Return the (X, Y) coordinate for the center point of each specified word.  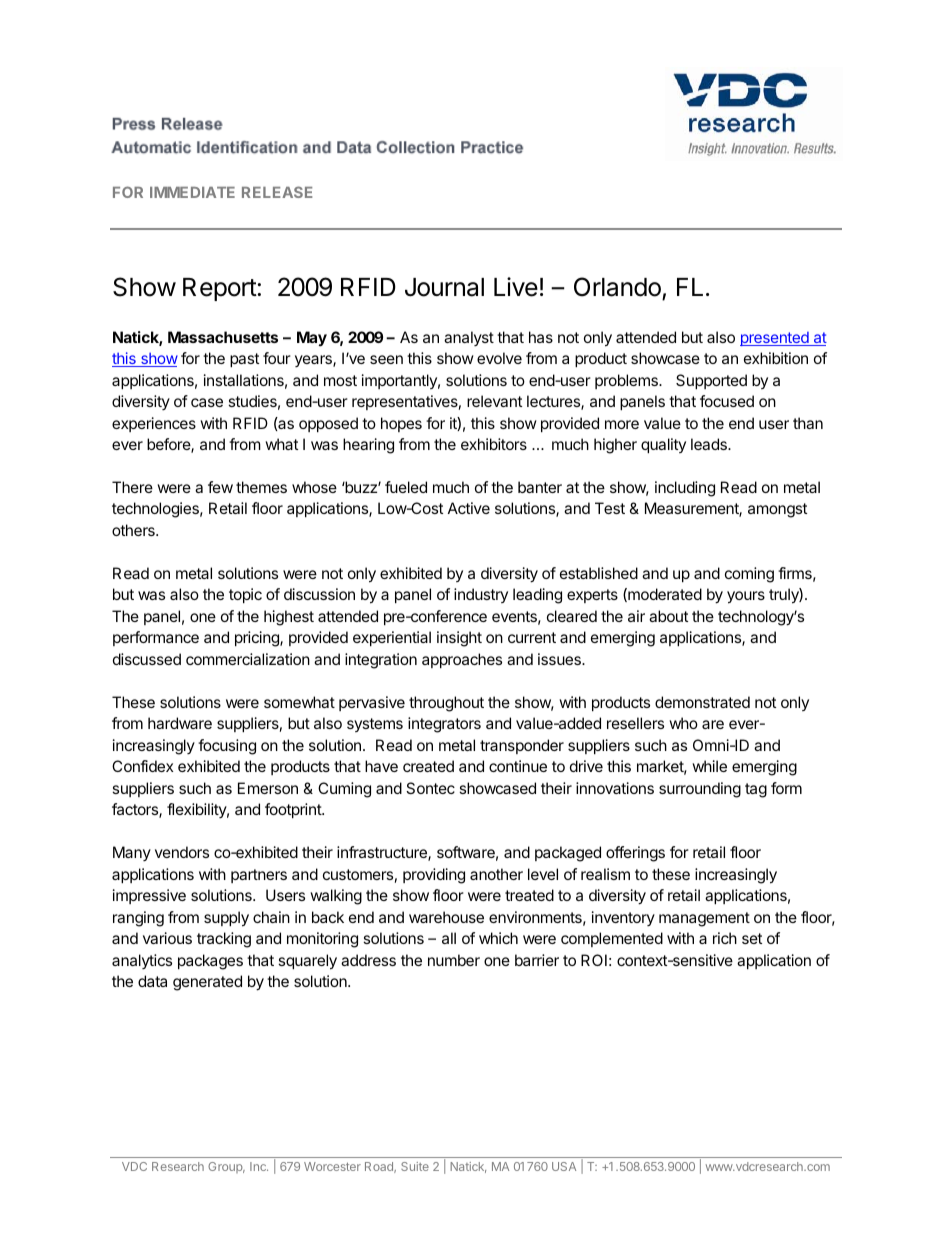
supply (226, 919)
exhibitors (494, 444)
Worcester (332, 1166)
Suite (415, 1166)
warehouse (446, 917)
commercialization (248, 659)
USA (564, 1166)
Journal (444, 287)
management (704, 919)
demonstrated (702, 702)
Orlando (617, 287)
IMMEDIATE (192, 192)
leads (710, 444)
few (220, 487)
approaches (462, 660)
